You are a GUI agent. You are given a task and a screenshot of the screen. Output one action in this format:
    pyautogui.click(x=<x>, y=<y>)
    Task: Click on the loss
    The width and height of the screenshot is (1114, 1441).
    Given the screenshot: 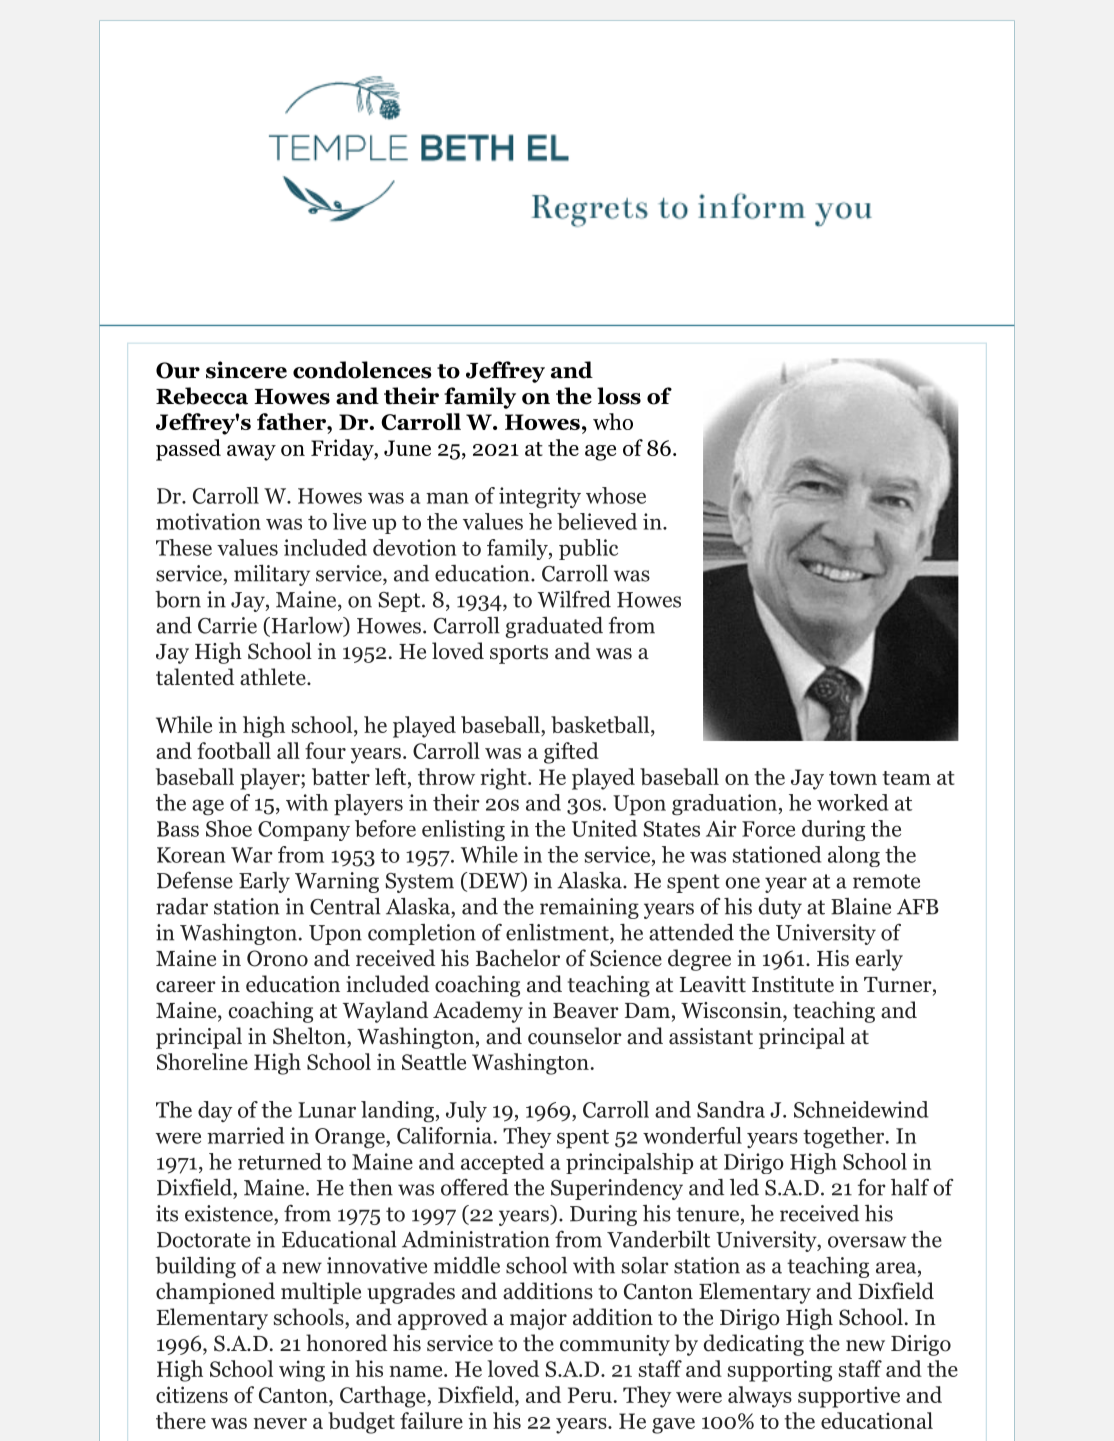 What is the action you would take?
    pyautogui.click(x=619, y=396)
